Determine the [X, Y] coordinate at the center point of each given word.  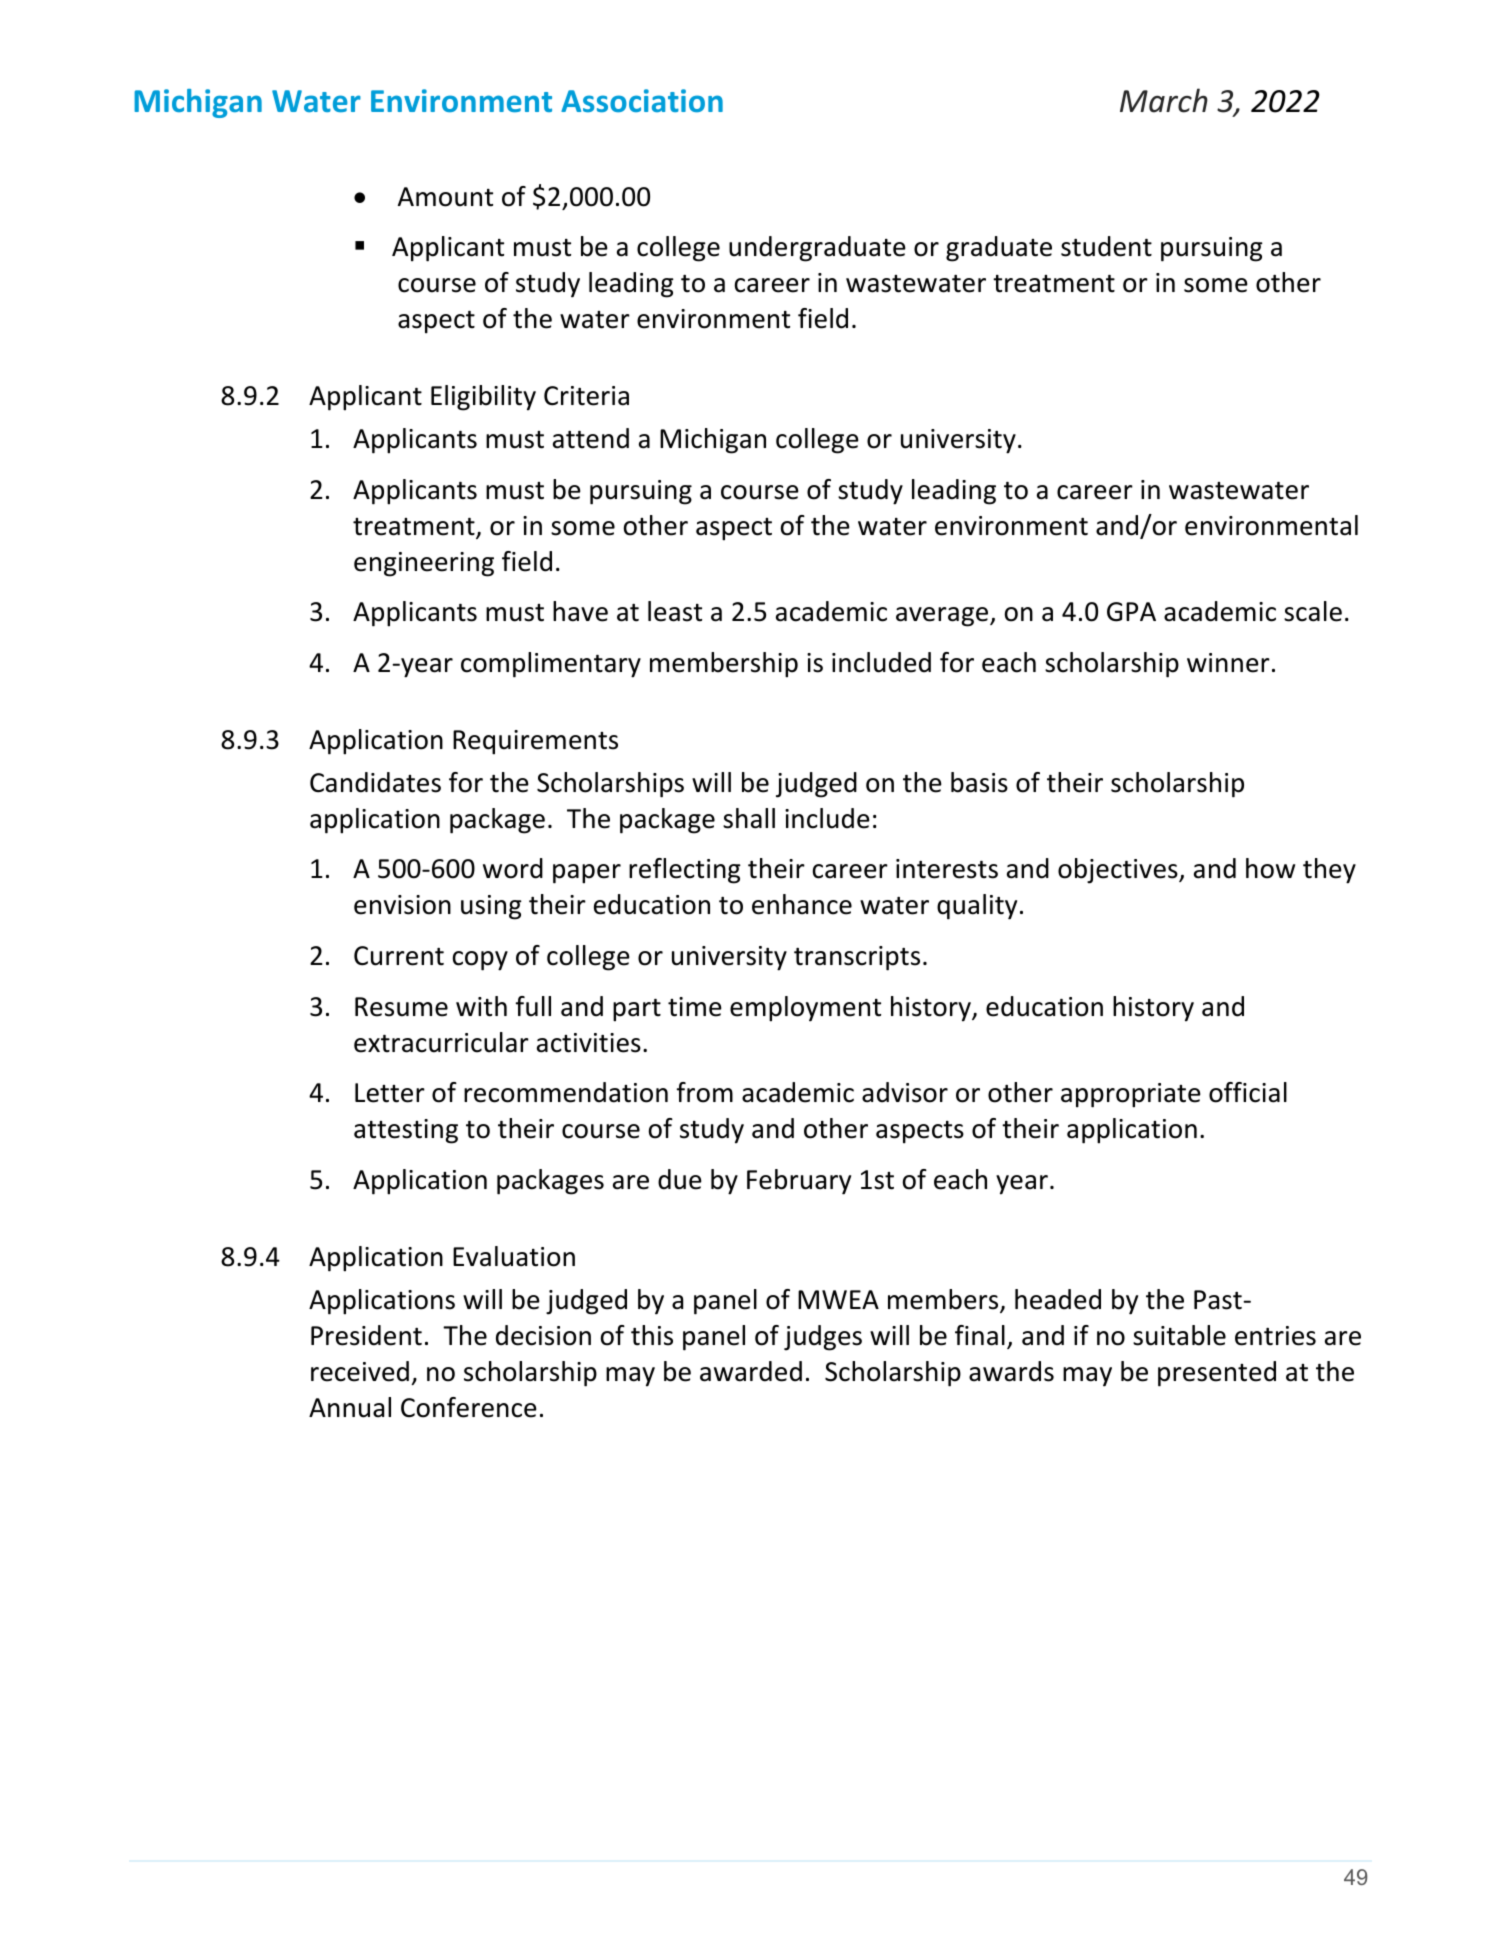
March [1164, 100]
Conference [469, 1407]
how [1270, 868]
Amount [445, 197]
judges [823, 1338]
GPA [1131, 612]
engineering [424, 564]
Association [642, 100]
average [943, 617]
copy [480, 961]
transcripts [857, 958]
